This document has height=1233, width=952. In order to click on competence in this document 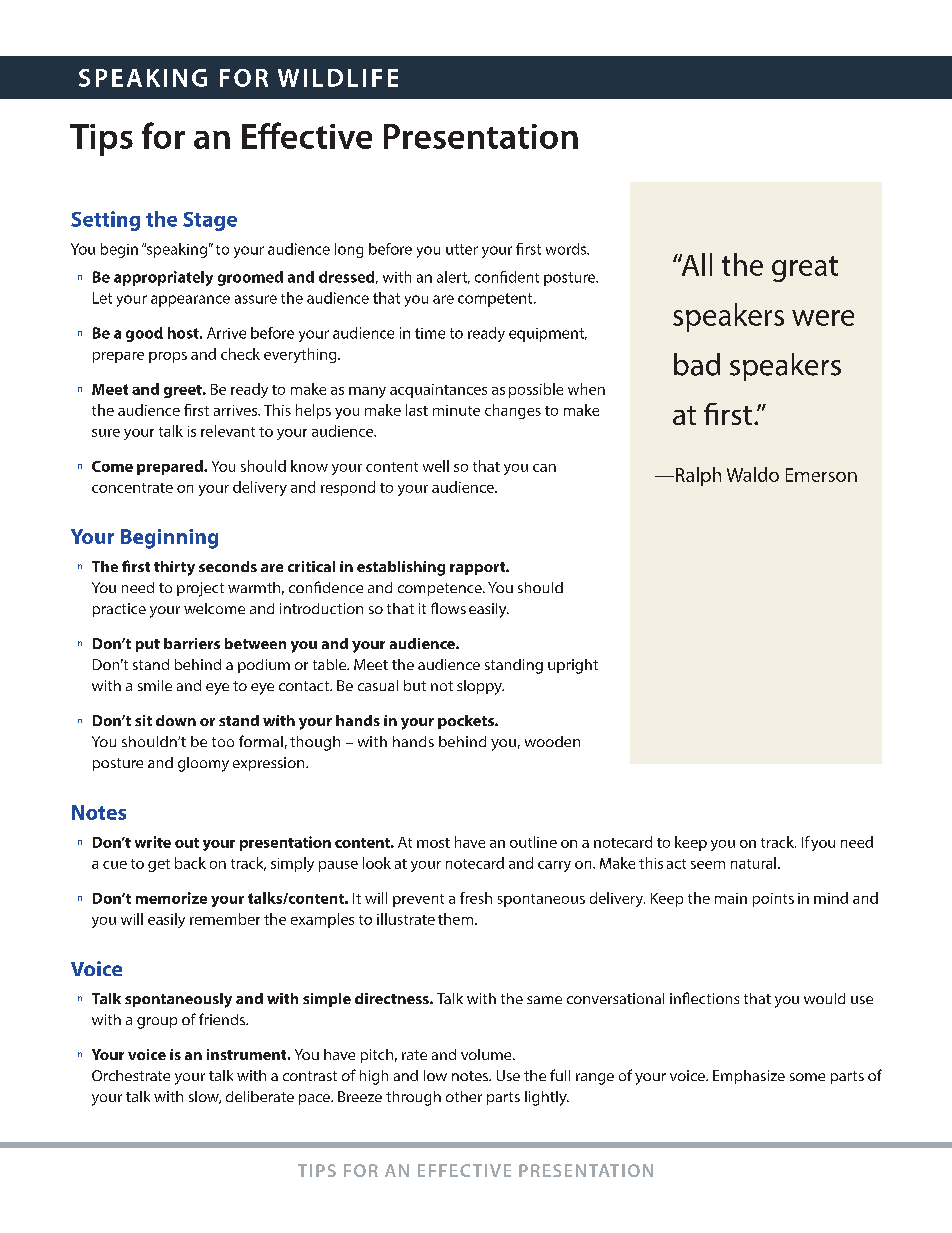, I will do `click(441, 589)`.
